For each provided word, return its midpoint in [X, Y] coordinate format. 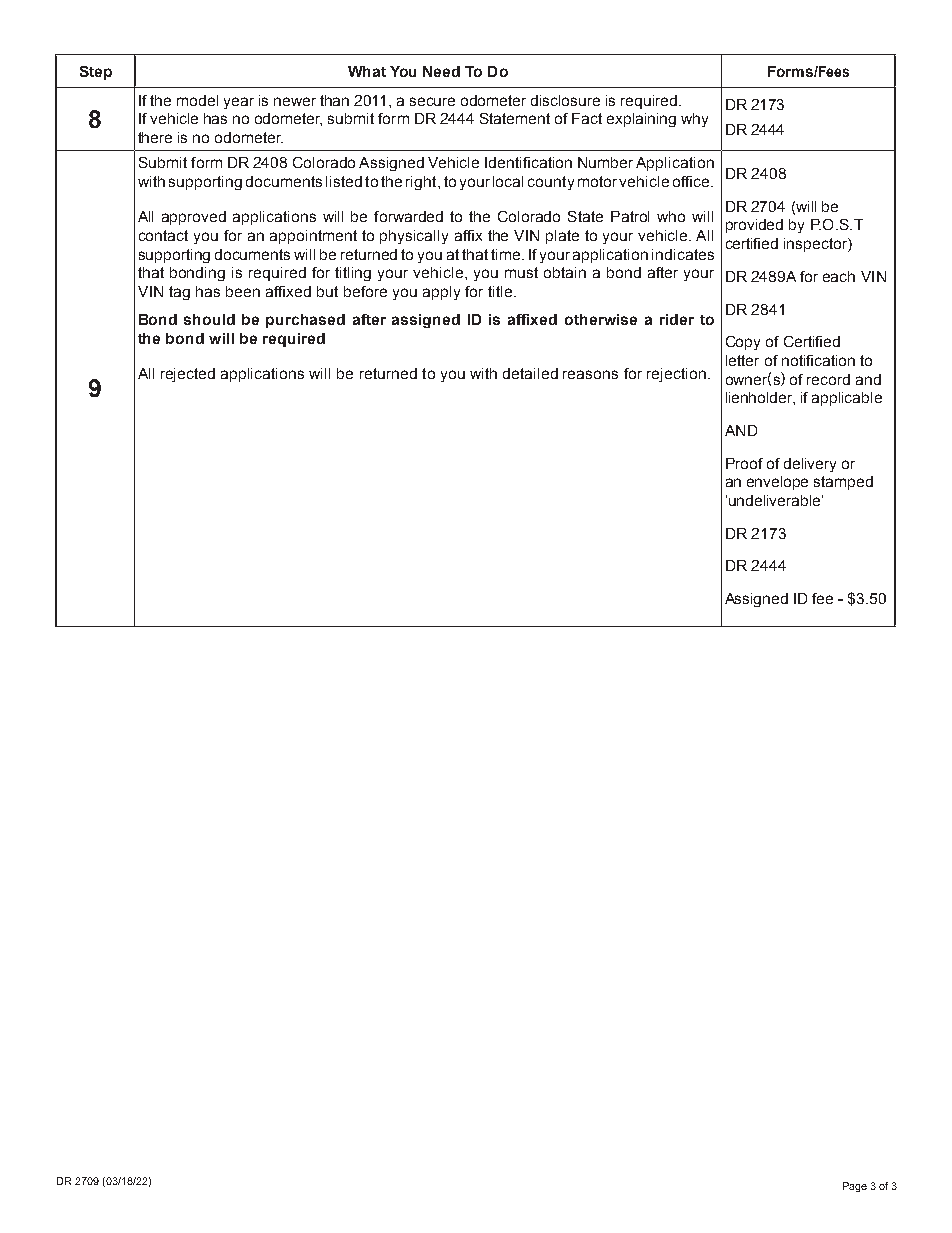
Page [855, 1187]
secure [432, 101]
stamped [843, 483]
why [694, 120]
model [197, 100]
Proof [744, 463]
